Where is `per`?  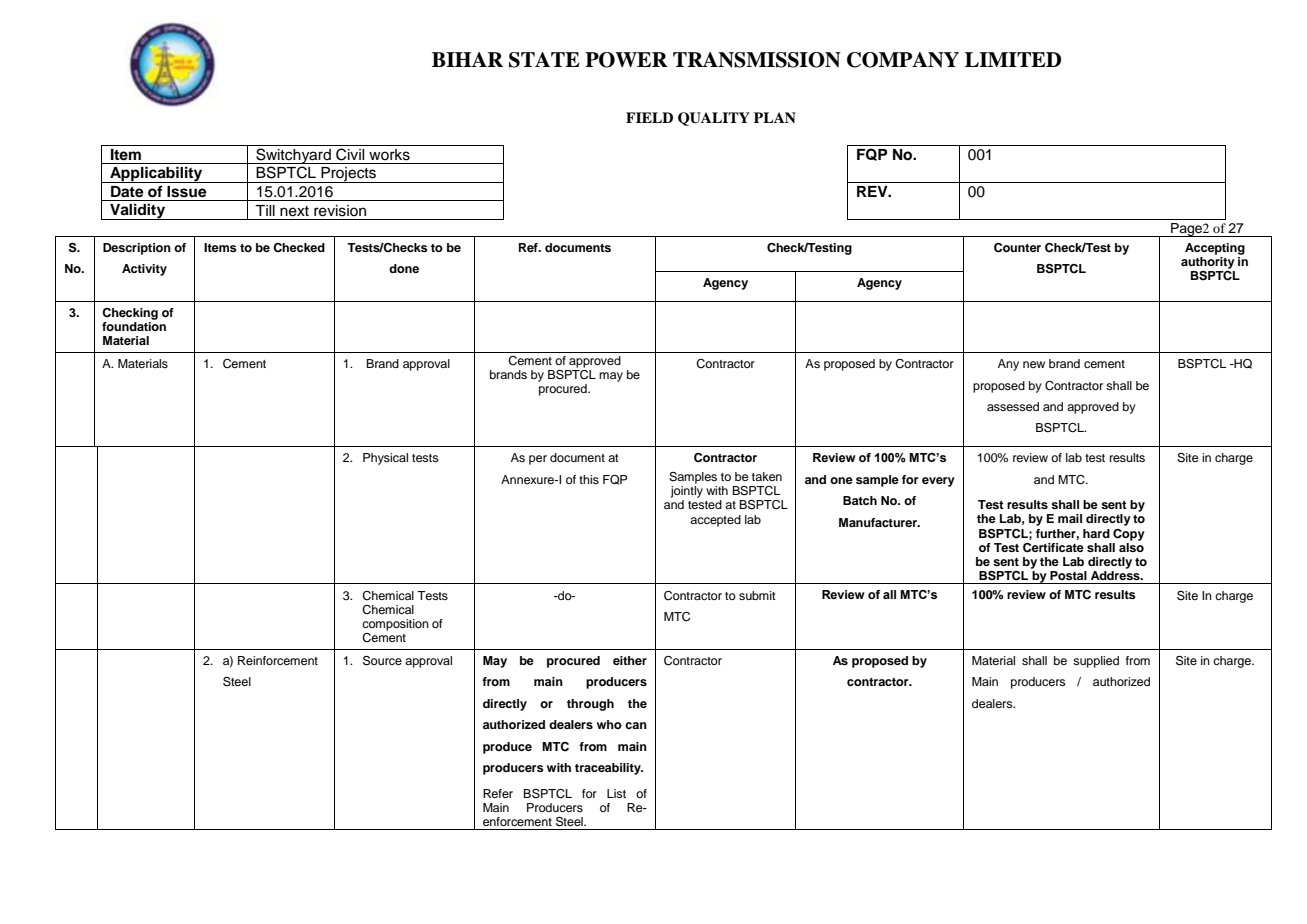
per is located at coordinates (538, 460).
